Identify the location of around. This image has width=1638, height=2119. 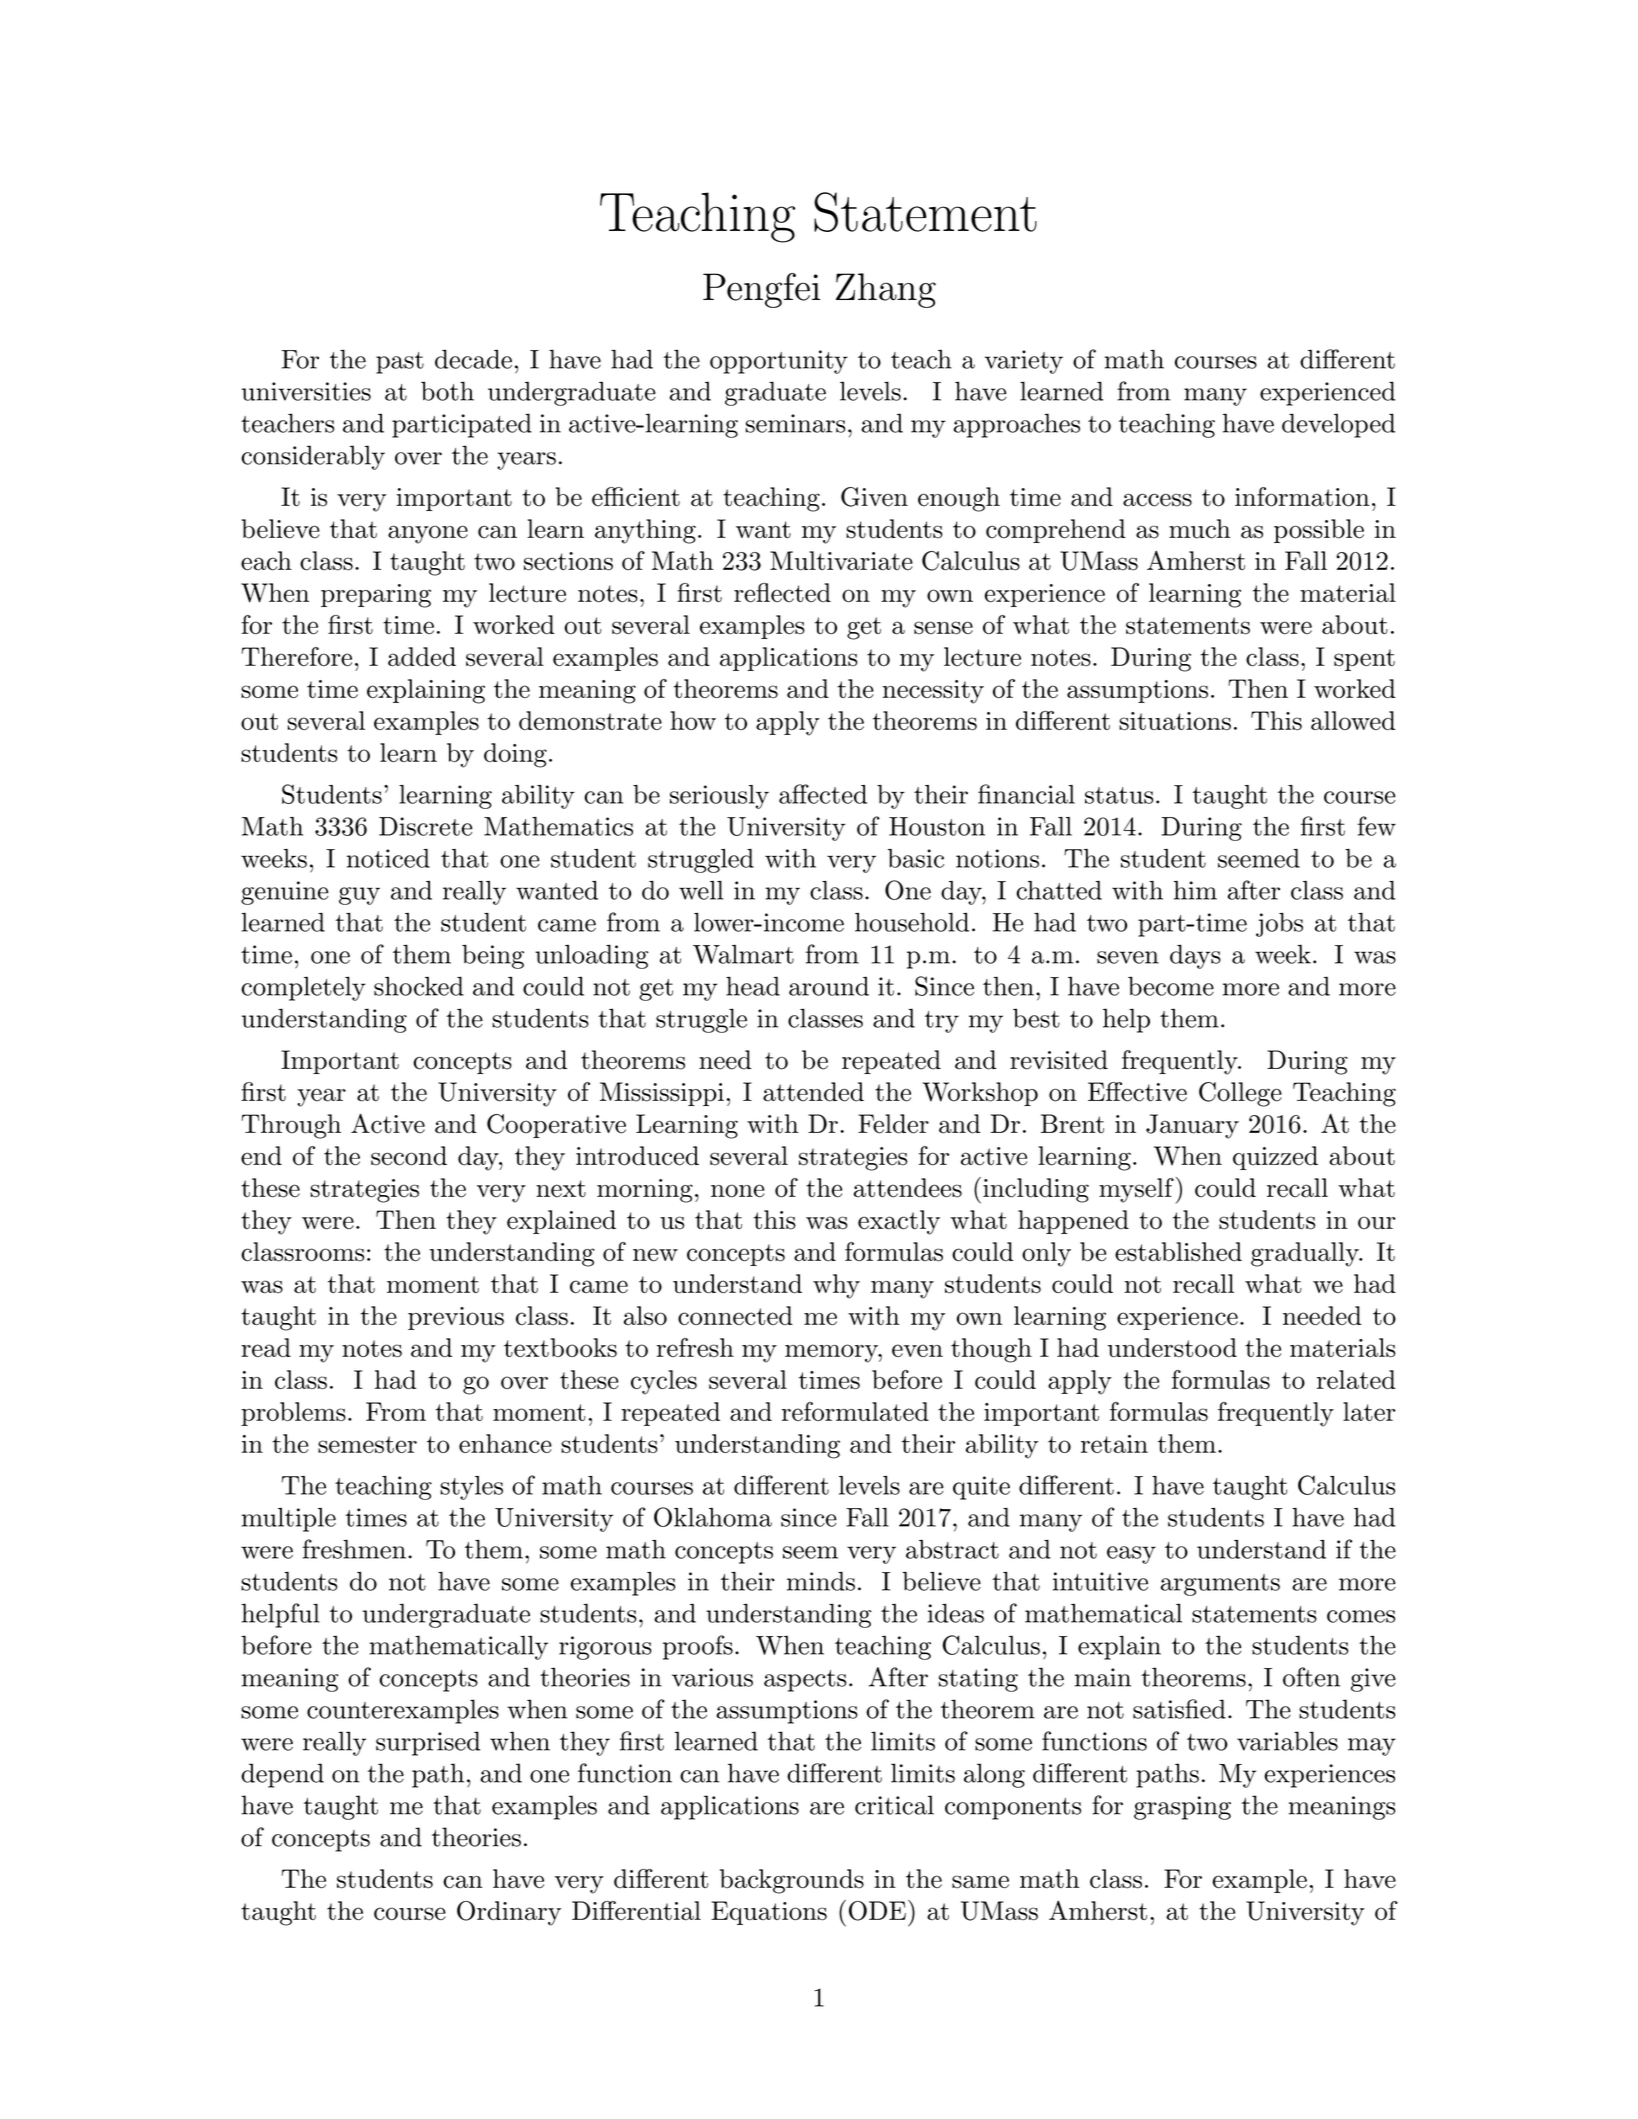
(829, 986).
